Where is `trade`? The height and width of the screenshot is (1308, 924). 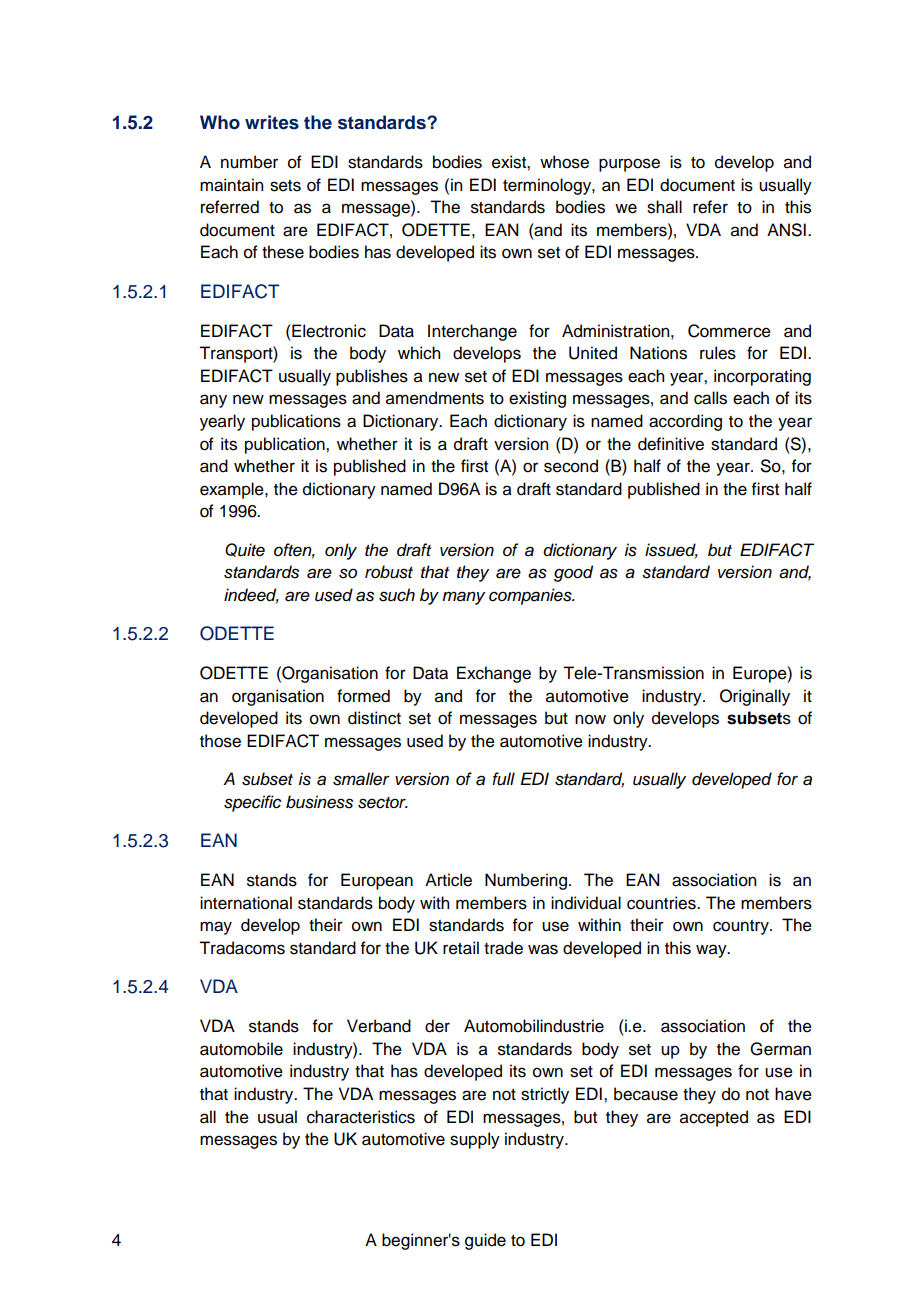 trade is located at coordinates (503, 948).
